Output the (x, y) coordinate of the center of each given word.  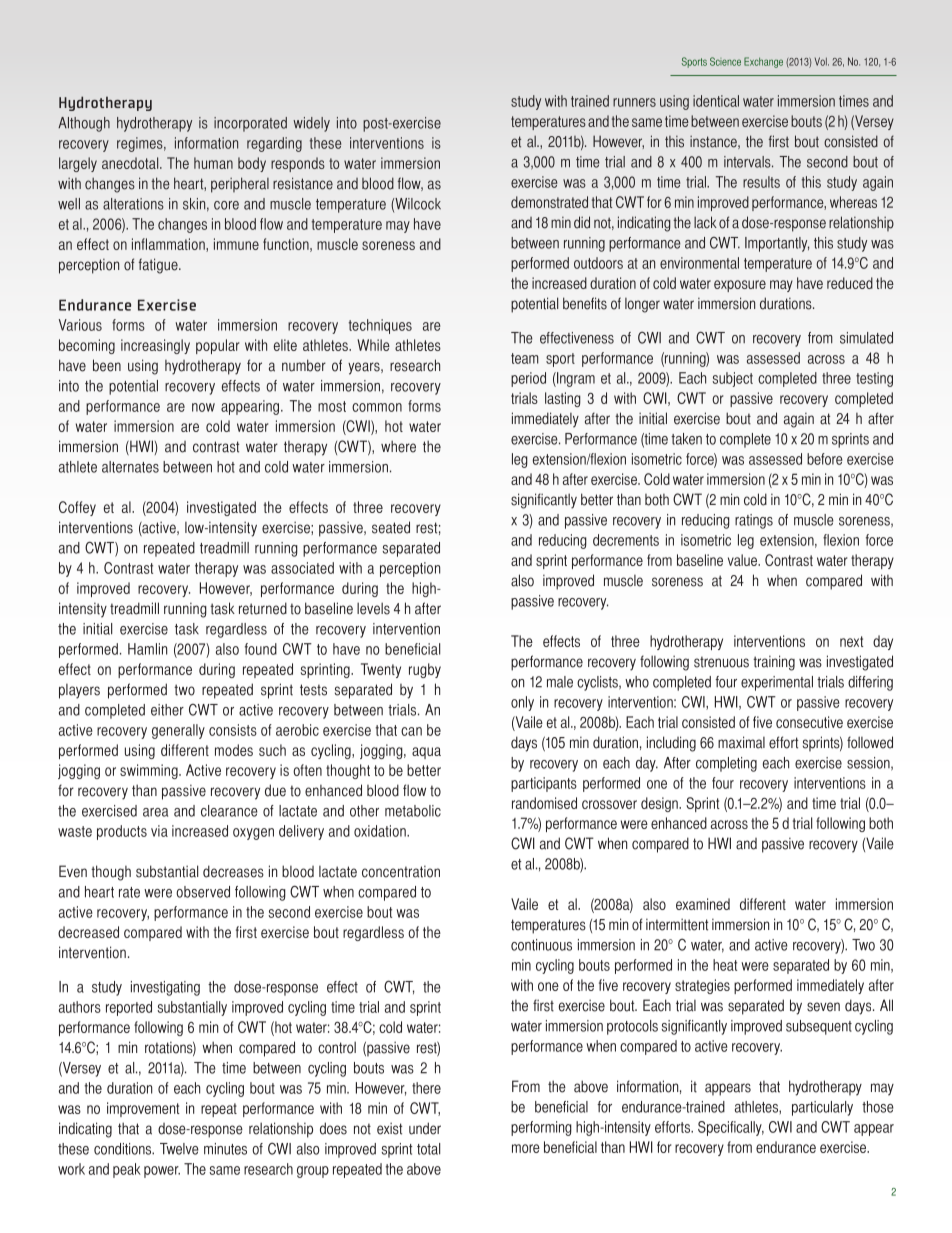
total (428, 1149)
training (774, 663)
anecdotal (131, 163)
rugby (425, 670)
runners (634, 102)
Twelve (179, 1149)
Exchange (763, 62)
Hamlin (147, 649)
